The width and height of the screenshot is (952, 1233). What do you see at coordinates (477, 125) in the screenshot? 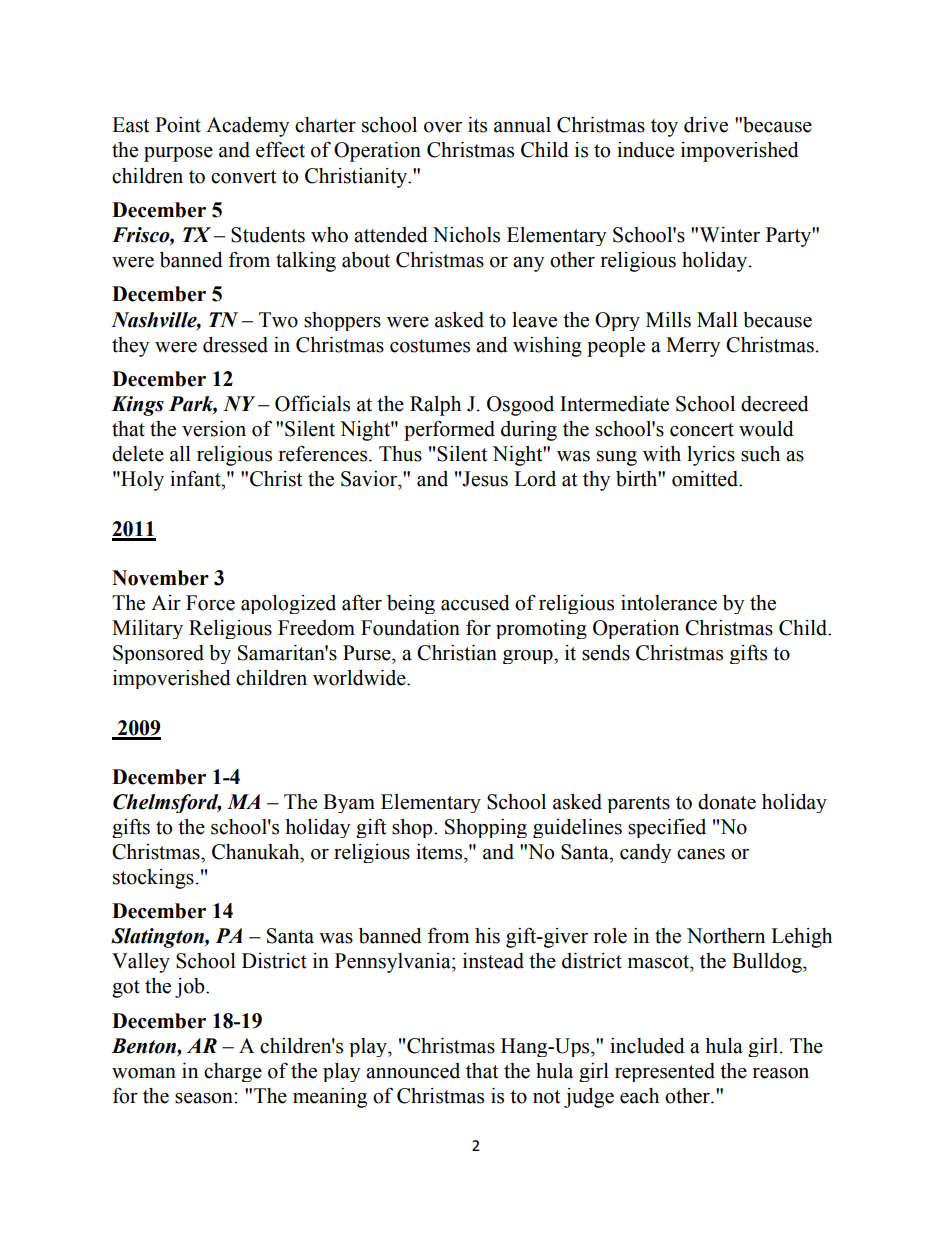
I see `its` at bounding box center [477, 125].
